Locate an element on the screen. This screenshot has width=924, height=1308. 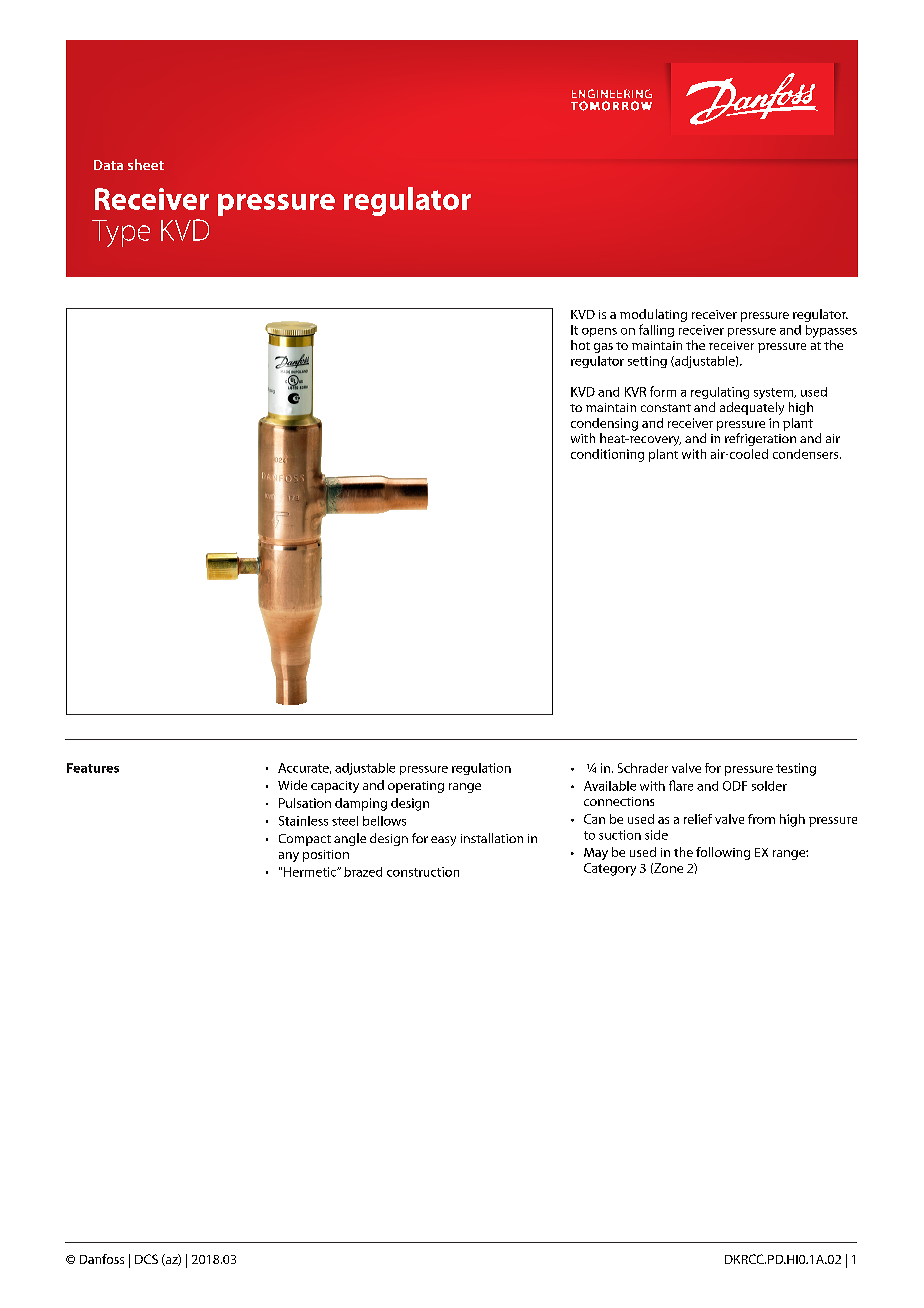
testing is located at coordinates (796, 769).
